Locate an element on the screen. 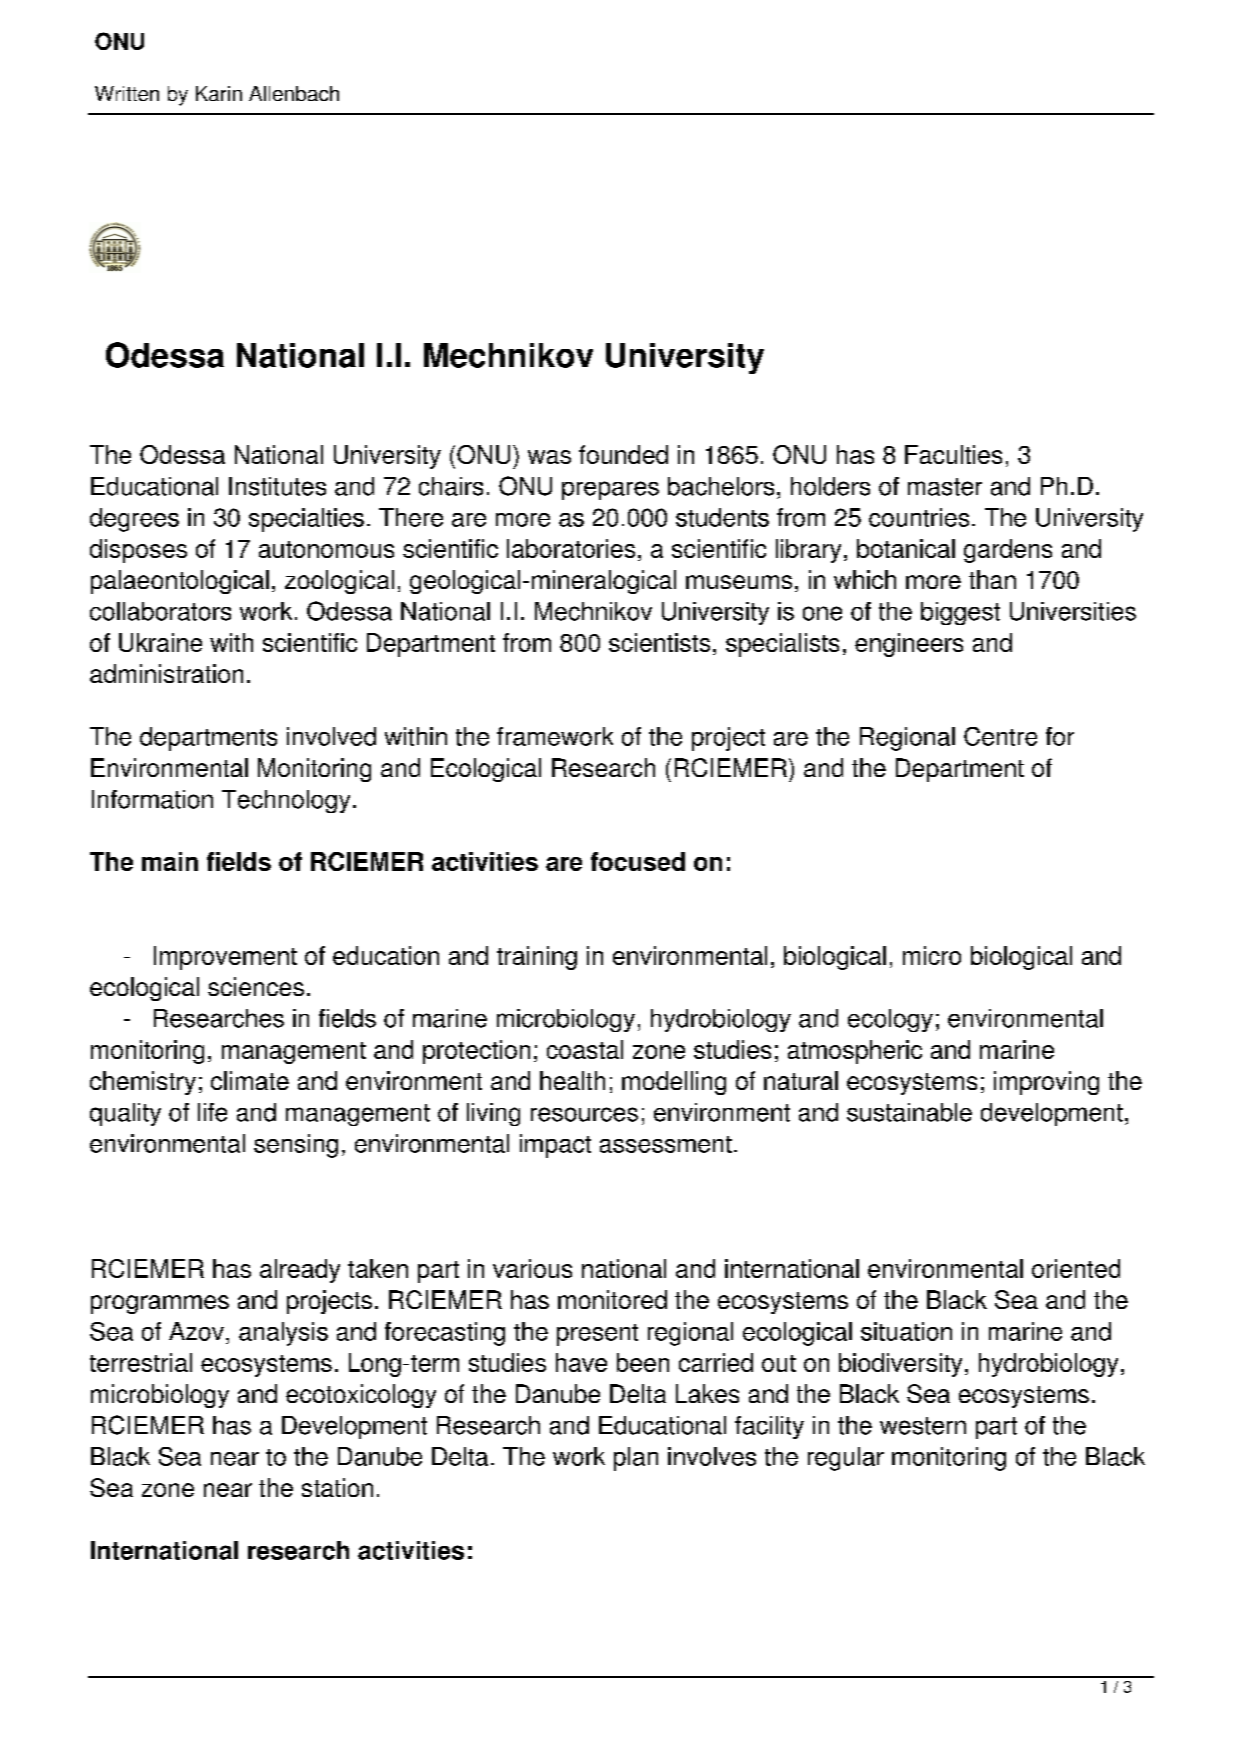 Image resolution: width=1242 pixels, height=1757 pixels. station is located at coordinates (337, 1487).
